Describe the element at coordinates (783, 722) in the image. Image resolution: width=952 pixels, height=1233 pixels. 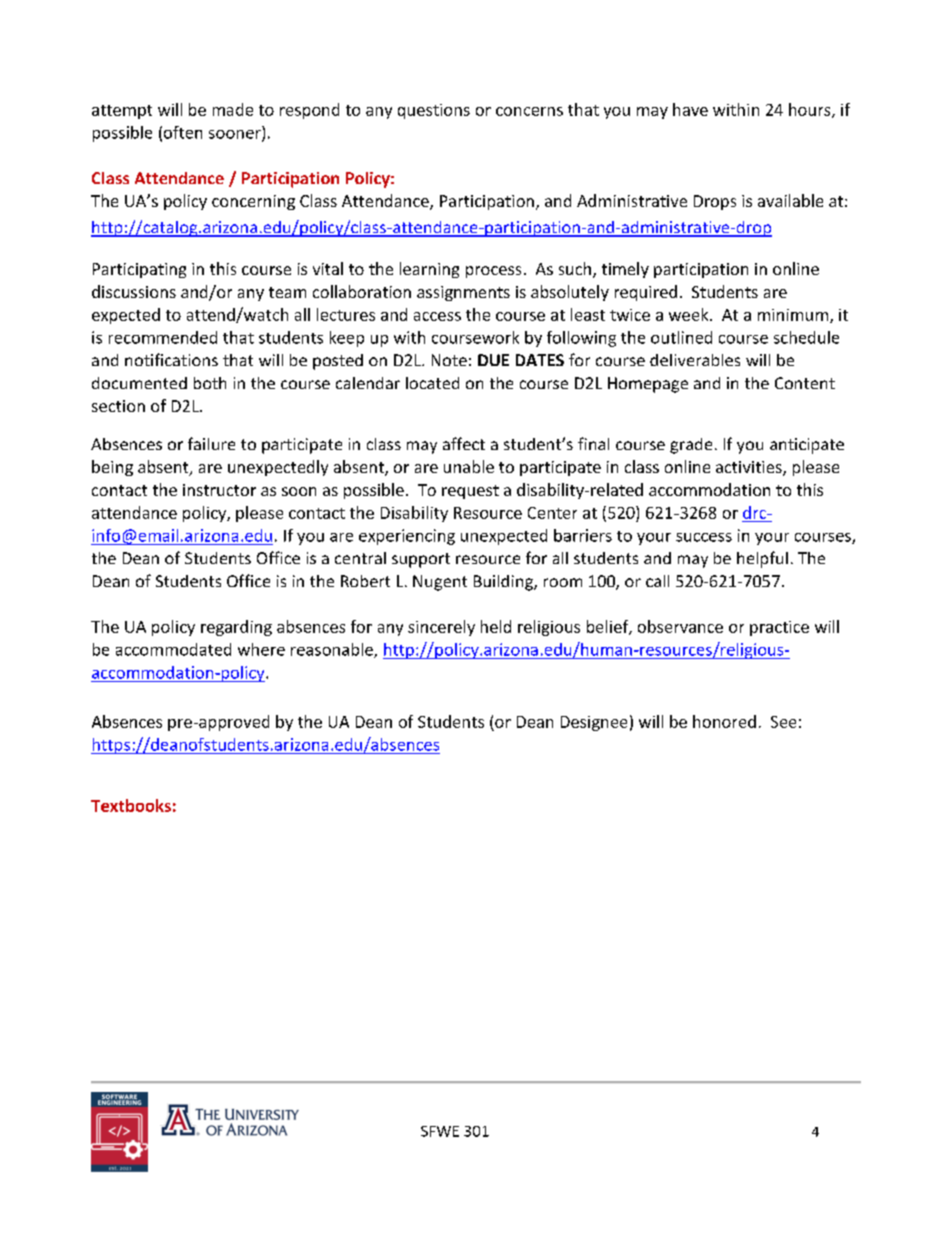
I see `See` at that location.
